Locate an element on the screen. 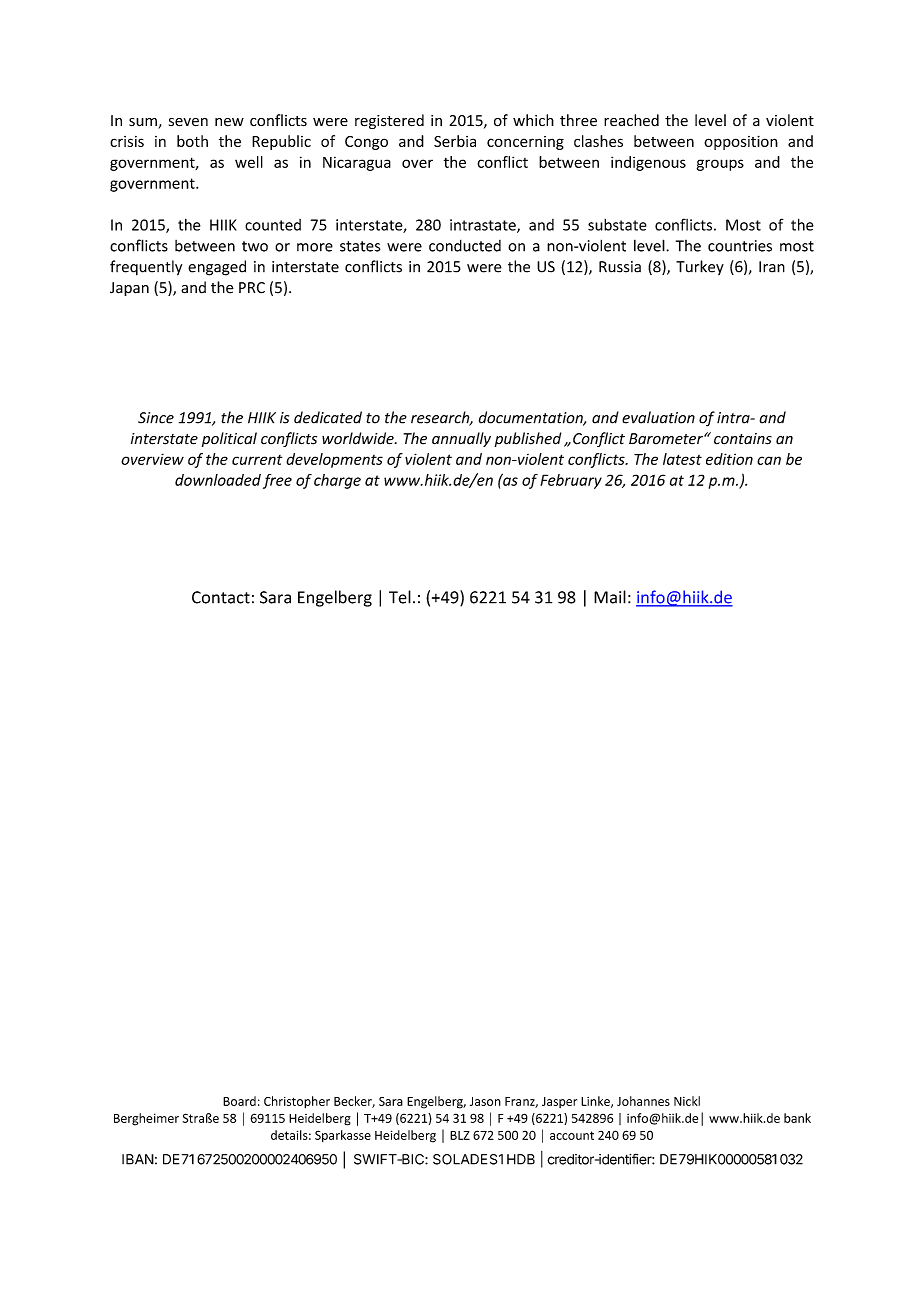 This screenshot has height=1308, width=924. Johannes is located at coordinates (643, 1101).
